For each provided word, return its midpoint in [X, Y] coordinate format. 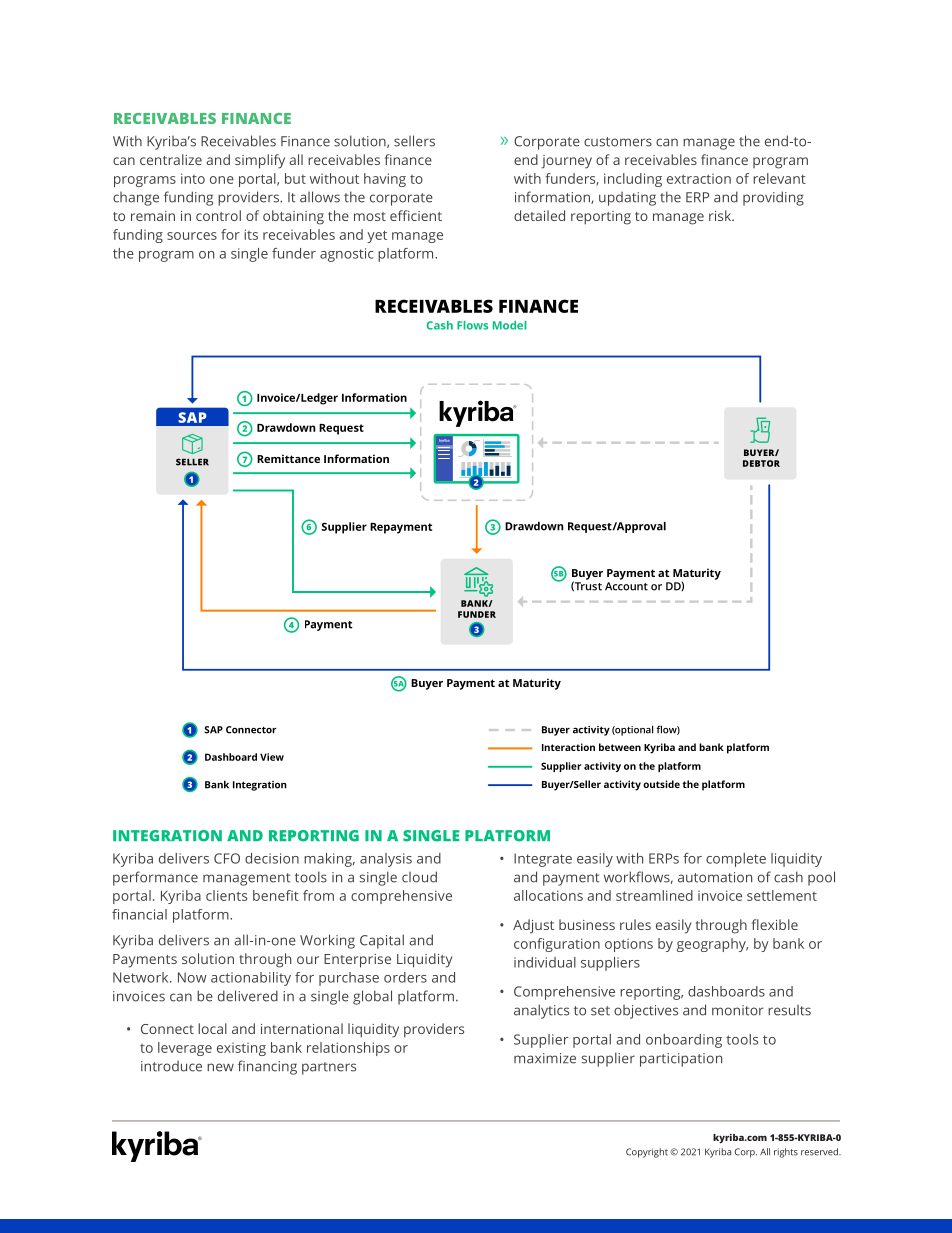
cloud [419, 877]
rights [786, 1153]
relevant [779, 178]
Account [626, 586]
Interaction [568, 747]
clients [226, 895]
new [220, 1067]
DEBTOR [761, 463]
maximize [545, 1058]
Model [510, 325]
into [193, 178]
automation [715, 877]
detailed [539, 215]
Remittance [288, 458]
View [272, 757]
